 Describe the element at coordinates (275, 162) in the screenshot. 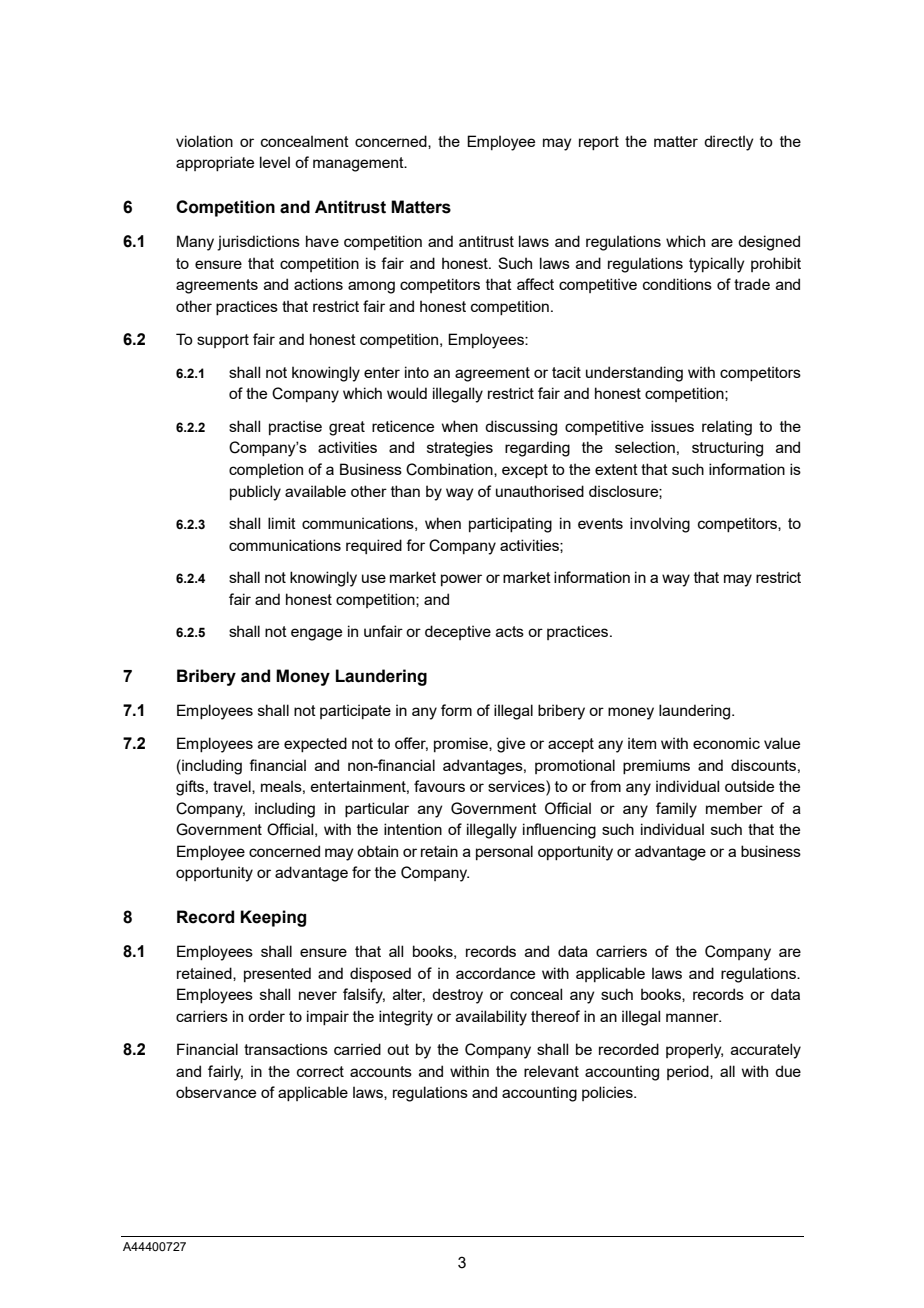

I see `level` at that location.
